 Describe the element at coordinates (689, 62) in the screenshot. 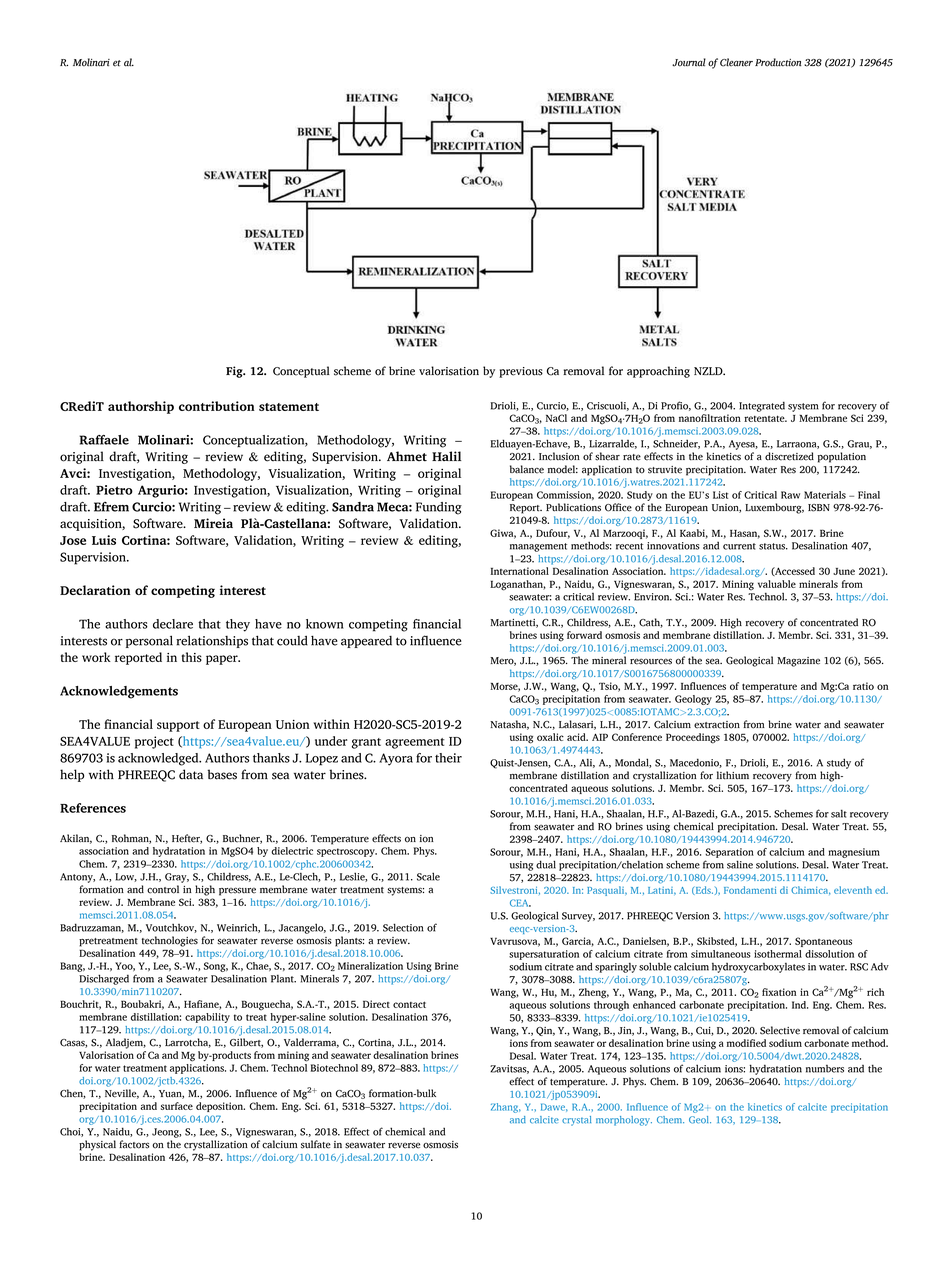

I see `Journal` at that location.
